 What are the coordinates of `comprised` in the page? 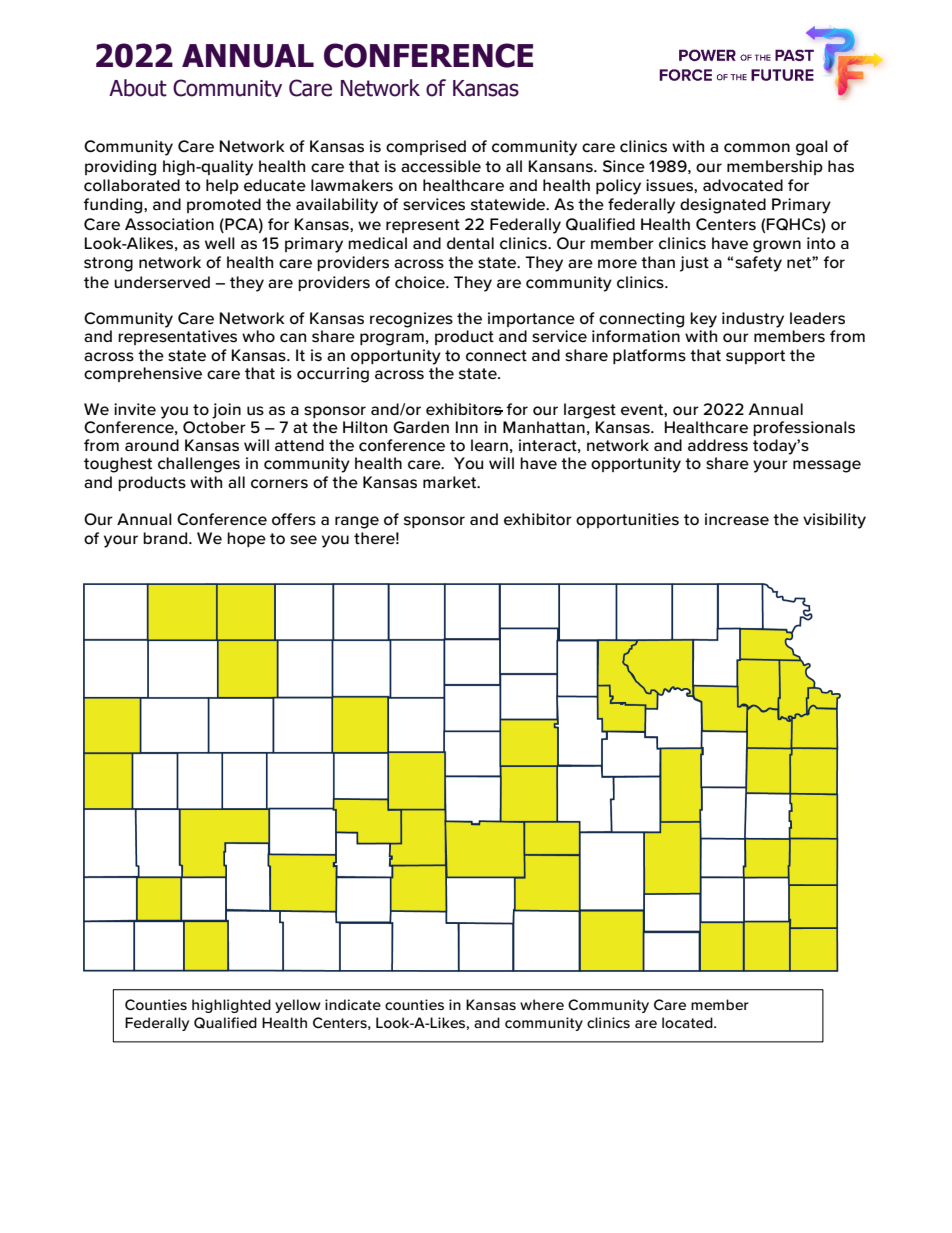 It's located at (426, 147).
